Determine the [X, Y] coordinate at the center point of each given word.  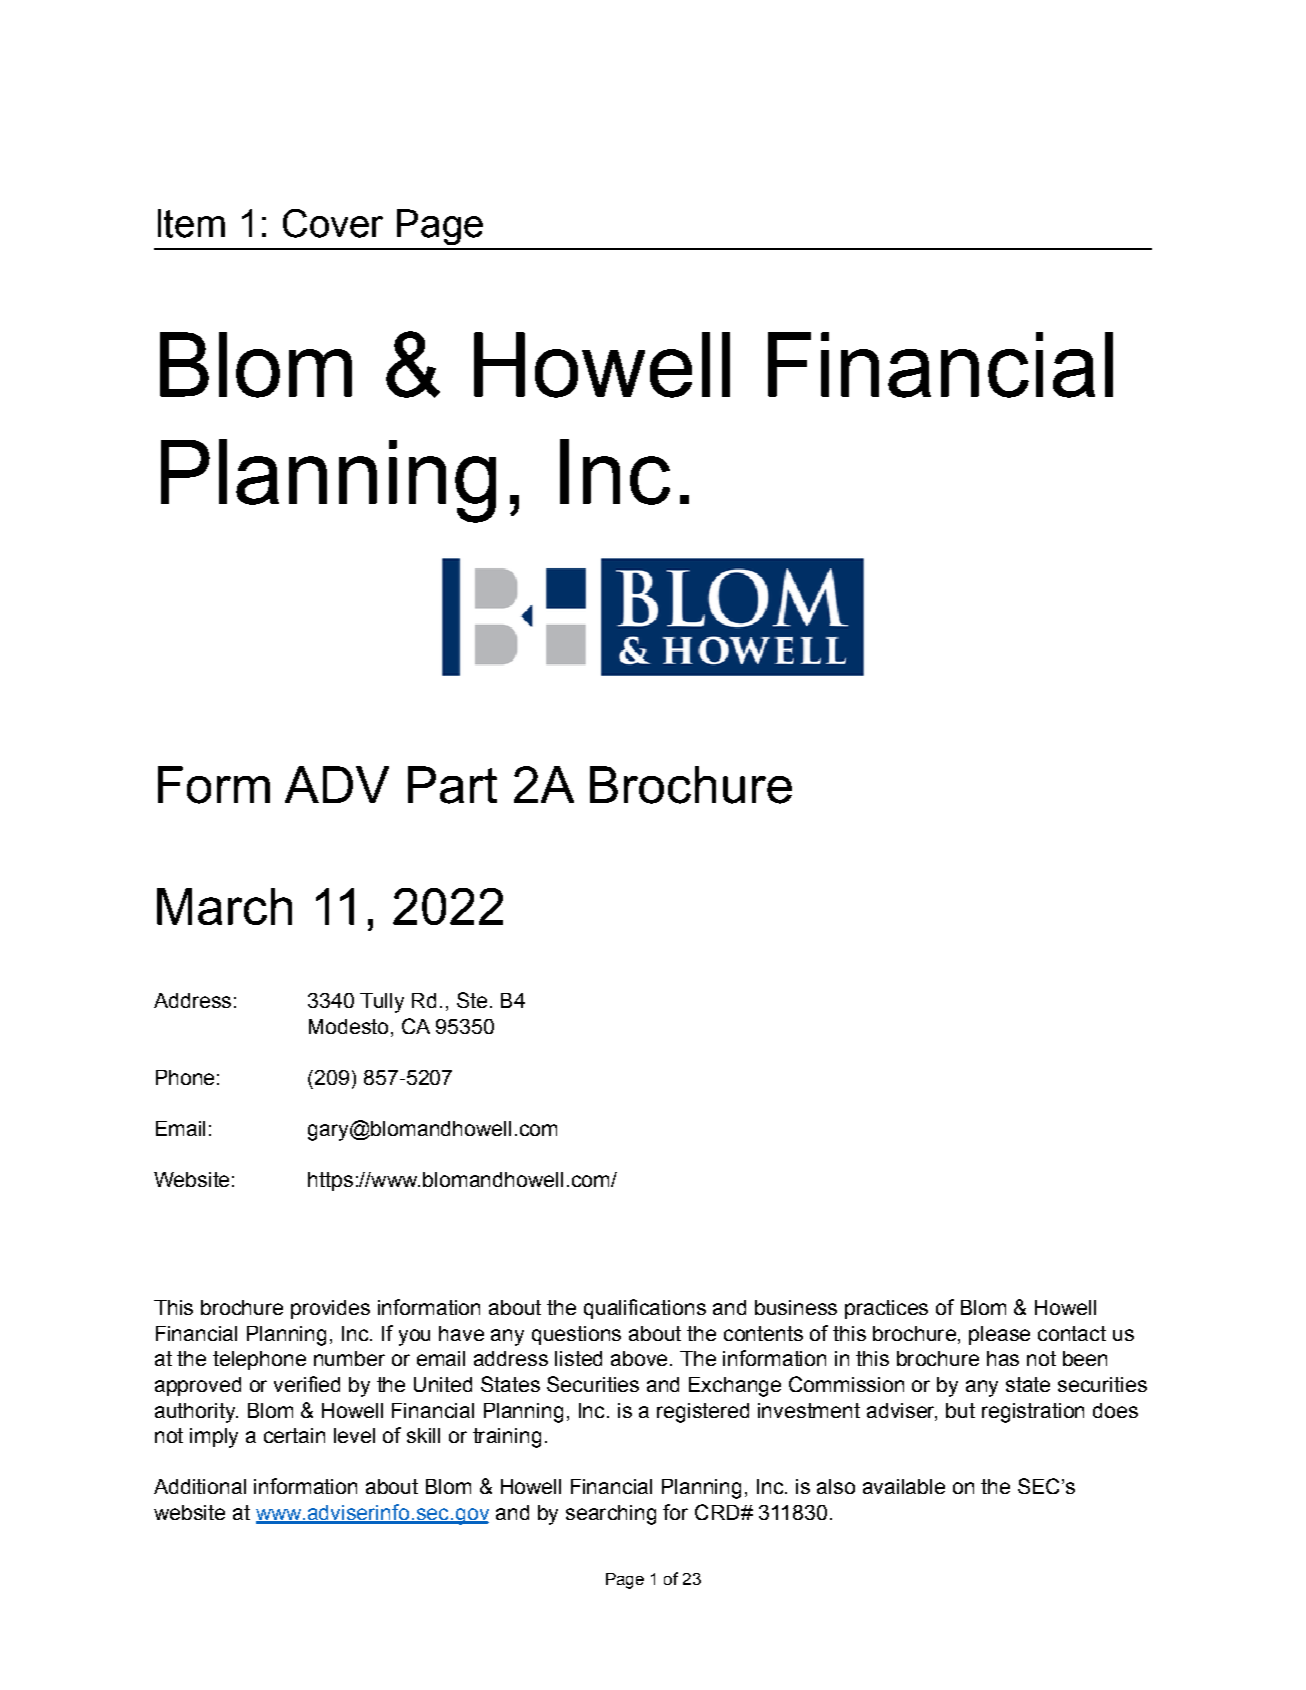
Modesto [348, 1026]
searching [611, 1515]
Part [452, 785]
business [796, 1307]
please [999, 1335]
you [414, 1337]
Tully [382, 1003]
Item [191, 223]
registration [1033, 1413]
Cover [333, 223]
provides [330, 1309]
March [224, 906]
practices [886, 1309]
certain [294, 1435]
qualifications [645, 1309]
